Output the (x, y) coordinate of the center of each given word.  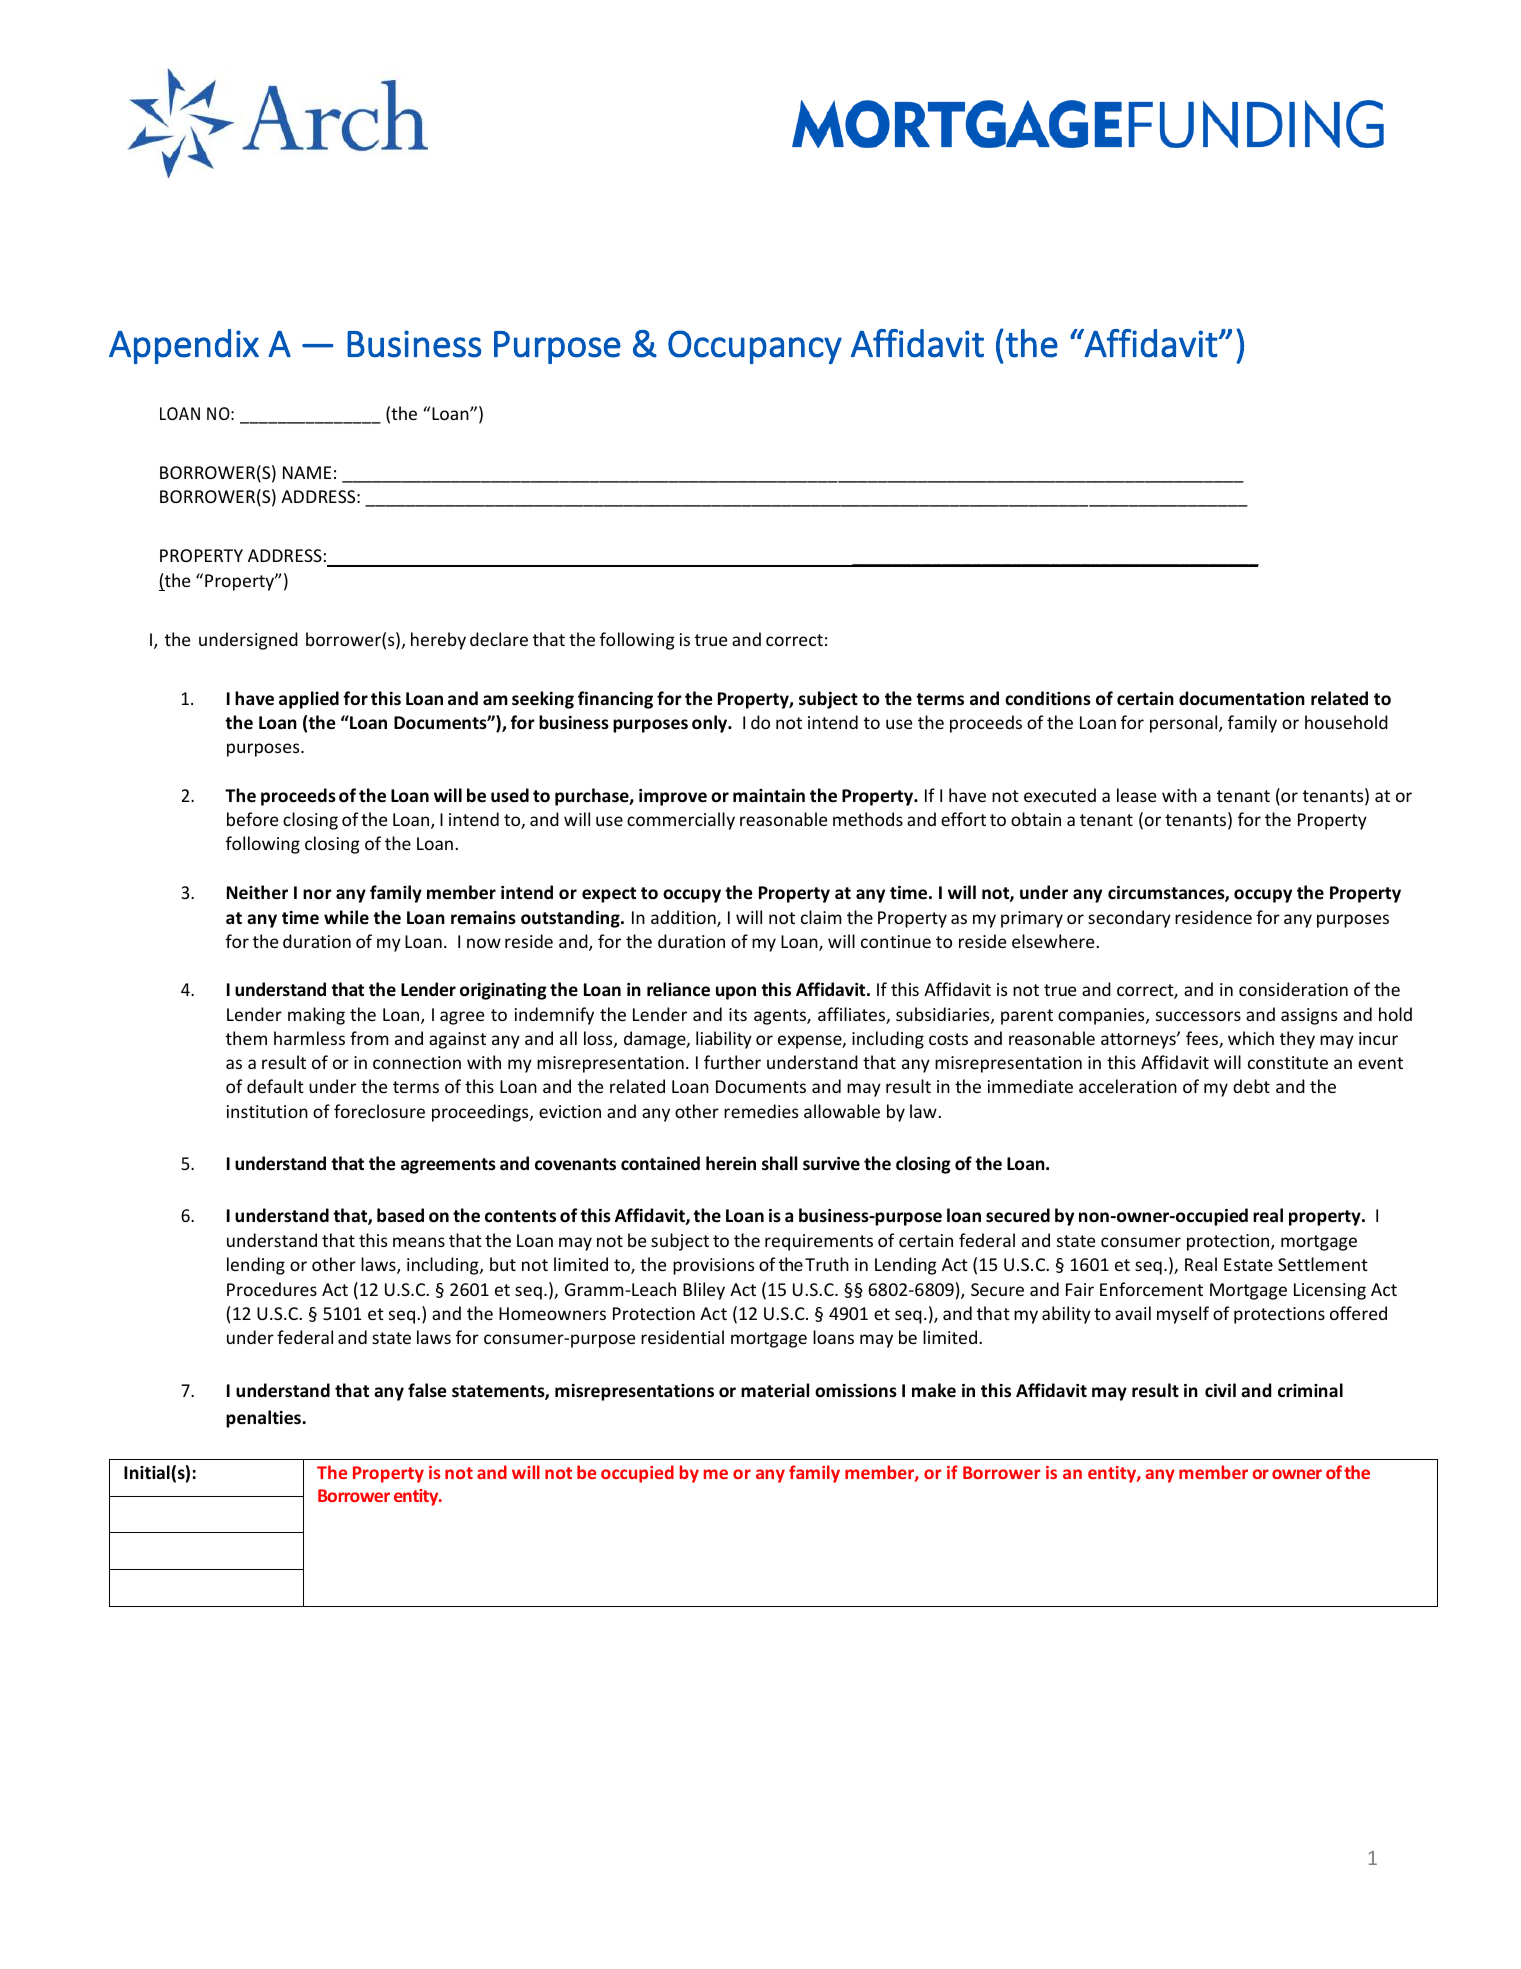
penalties (265, 1419)
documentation (1242, 698)
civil (1220, 1390)
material (775, 1390)
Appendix (184, 346)
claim (821, 917)
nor (317, 894)
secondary (1129, 919)
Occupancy (755, 347)
